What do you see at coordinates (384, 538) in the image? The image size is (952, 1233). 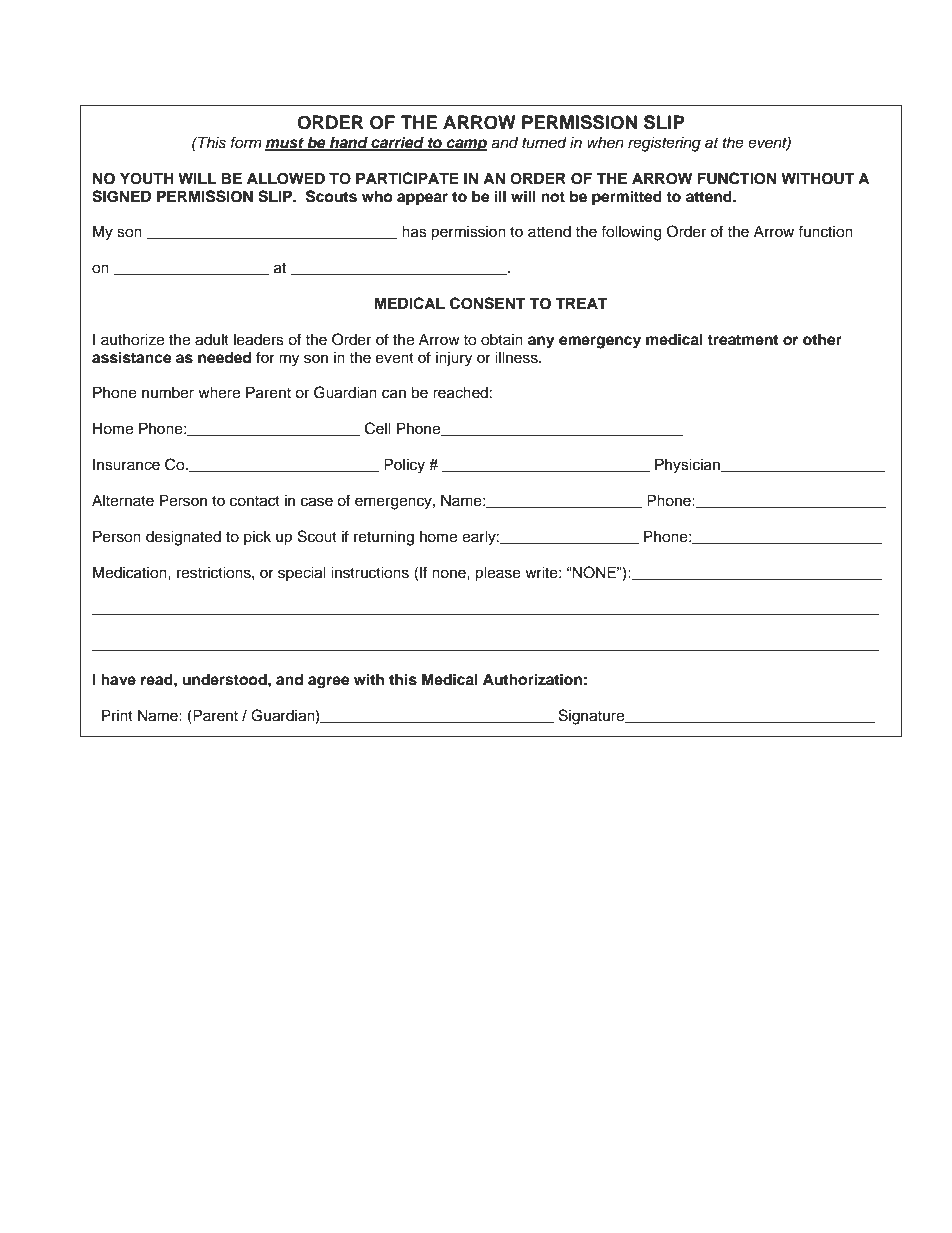 I see `returning` at bounding box center [384, 538].
